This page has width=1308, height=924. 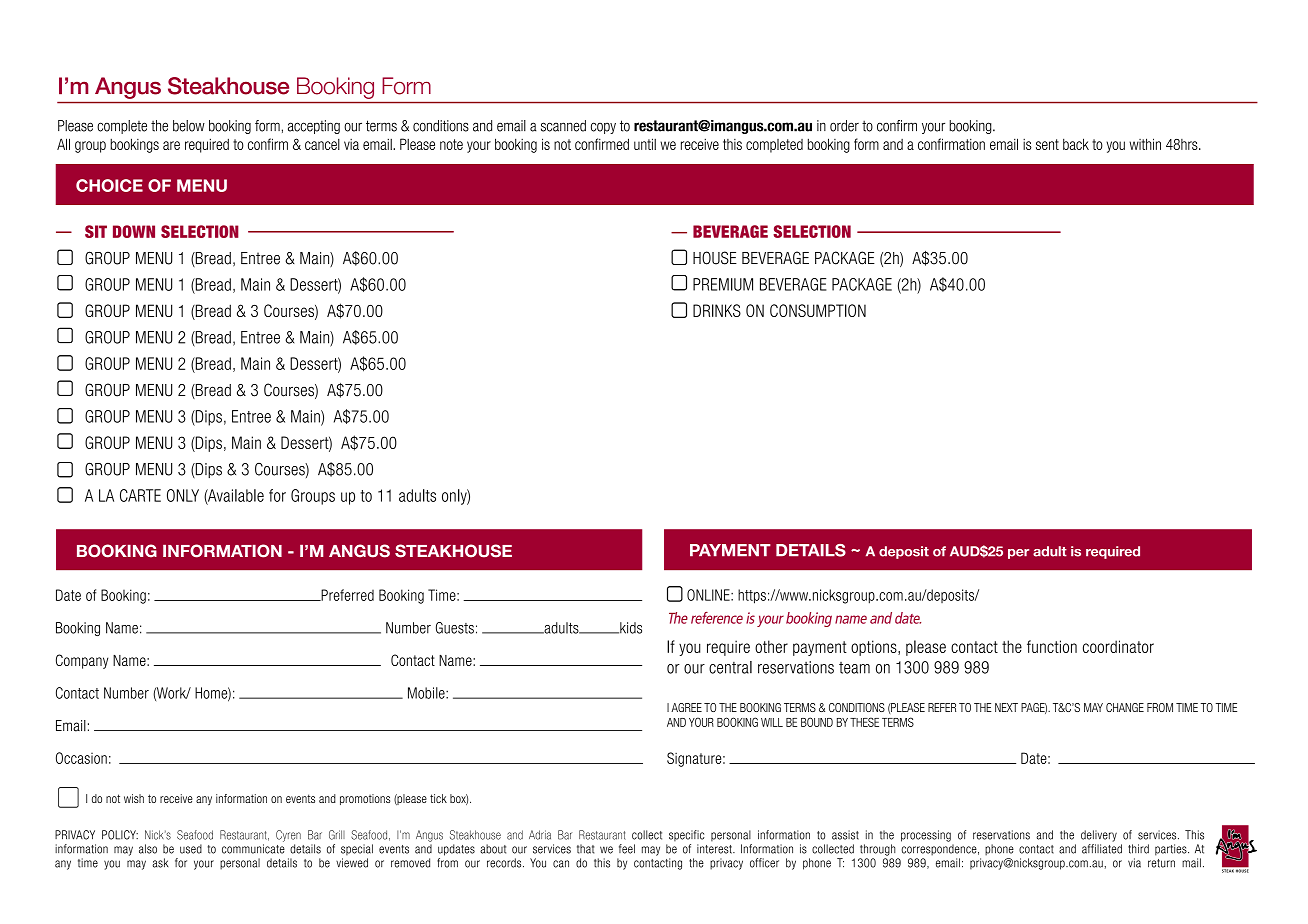 What do you see at coordinates (630, 628) in the page?
I see `kids` at bounding box center [630, 628].
